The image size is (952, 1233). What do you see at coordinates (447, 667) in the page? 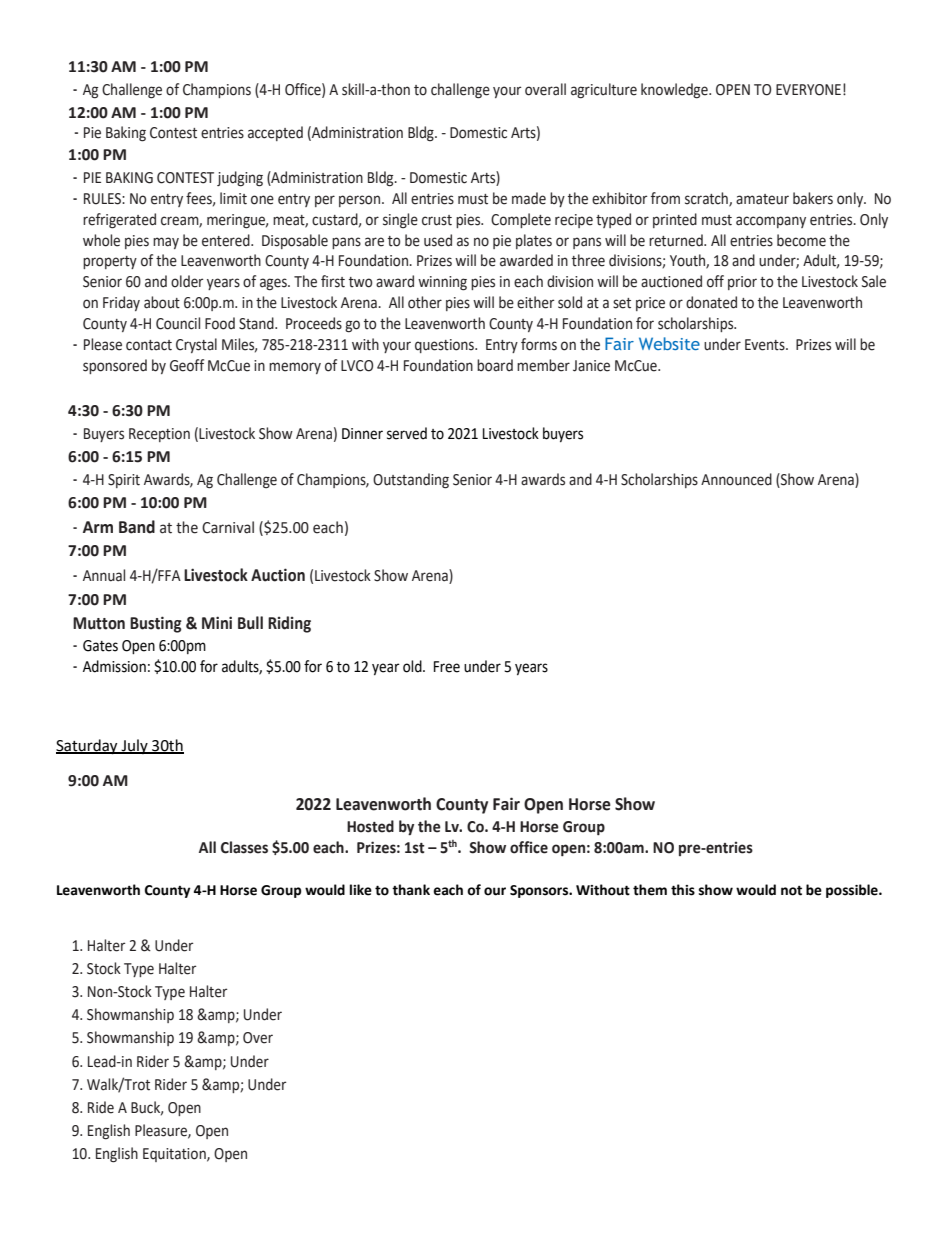
I see `Free` at bounding box center [447, 667].
